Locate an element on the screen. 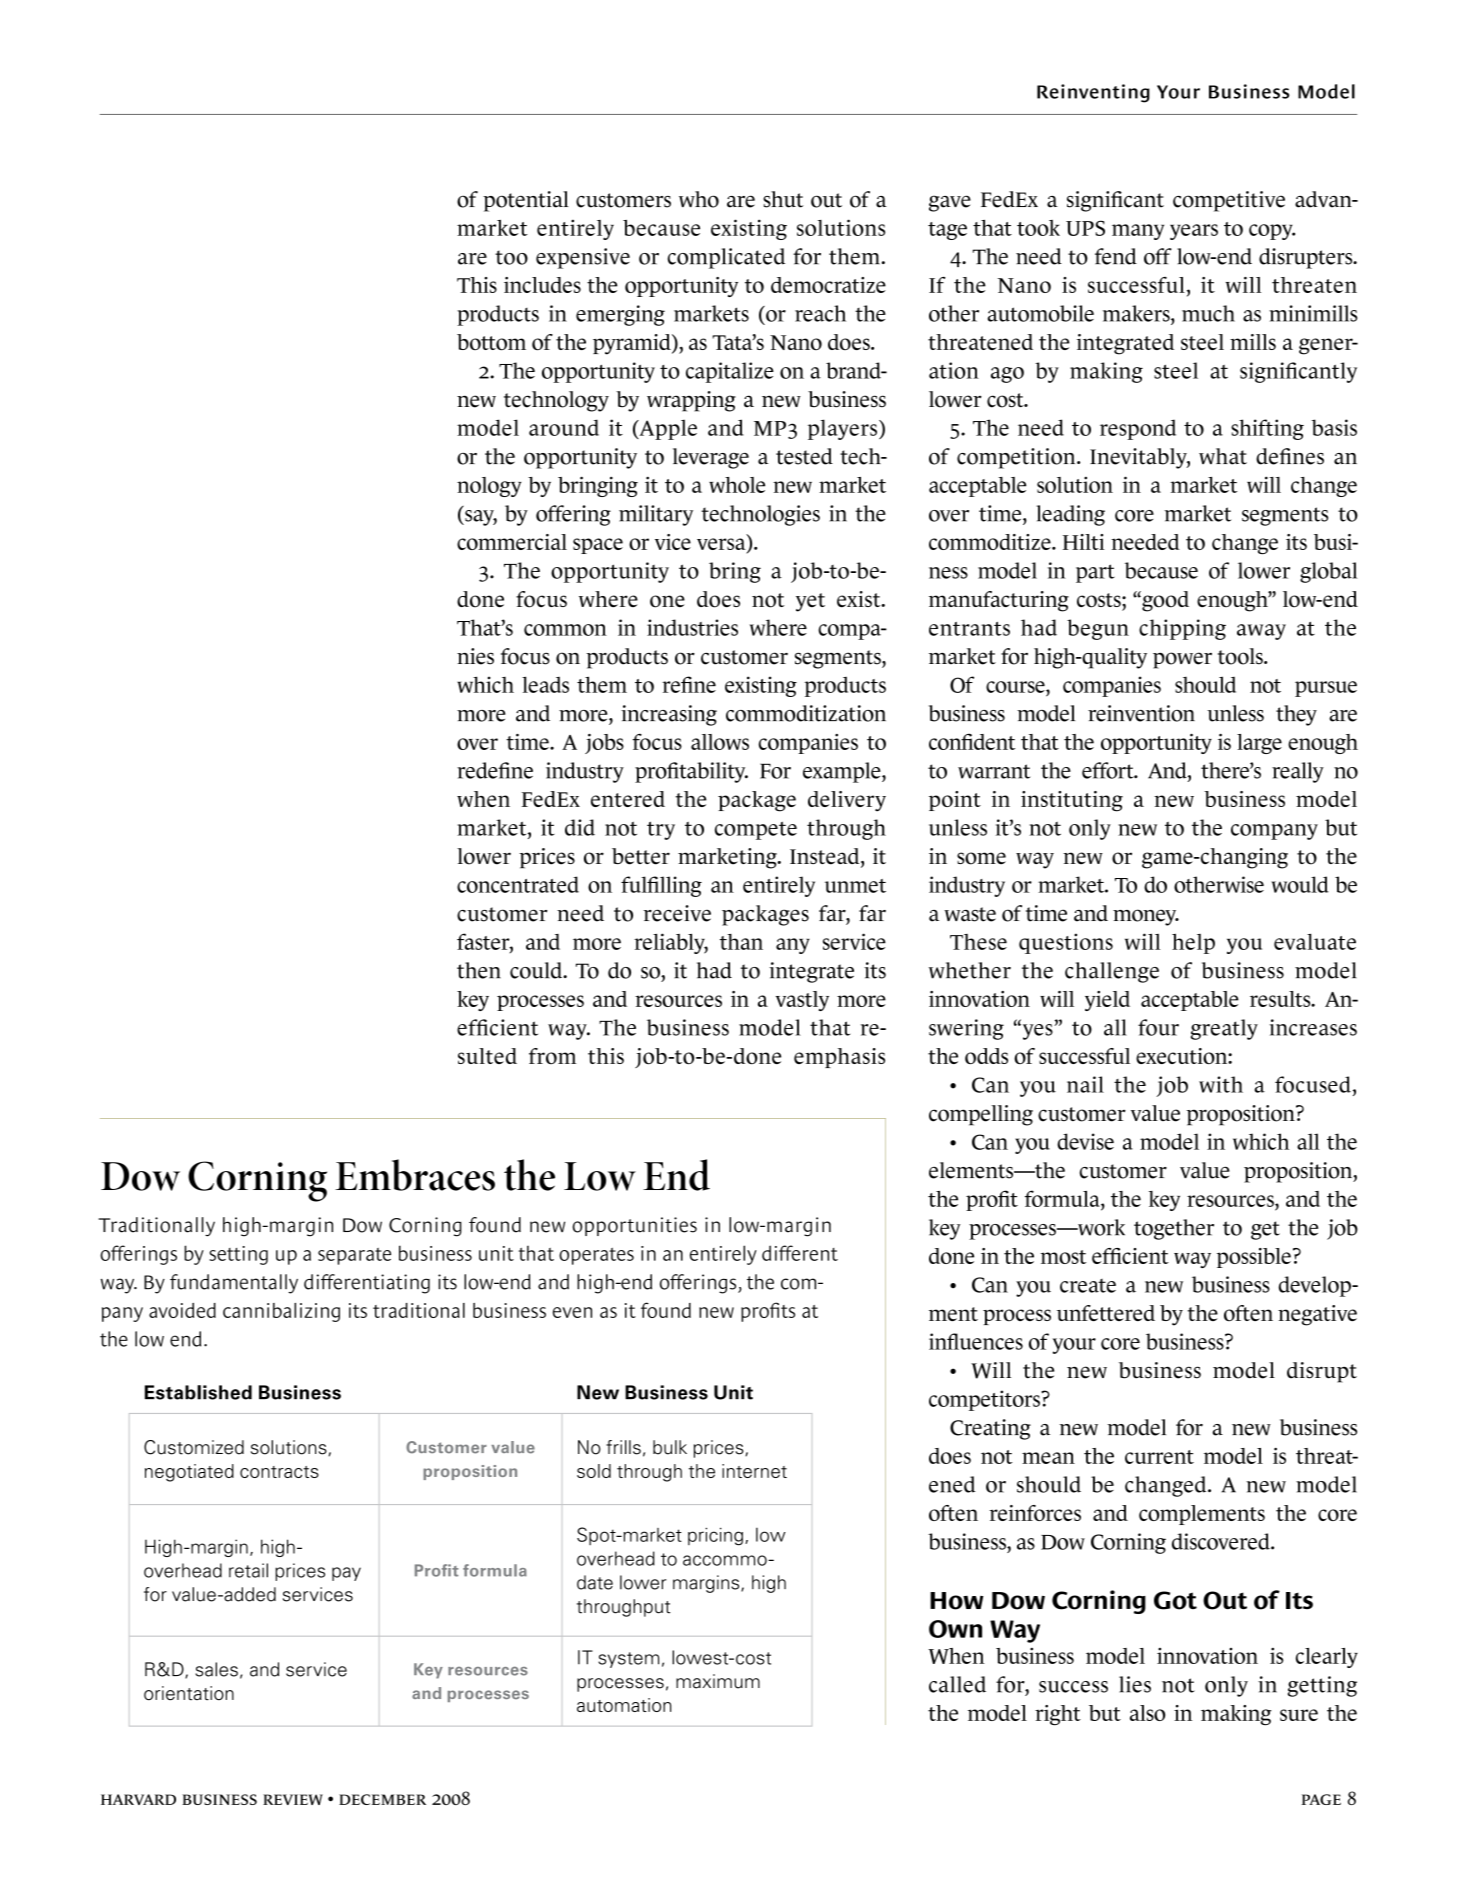 This screenshot has width=1457, height=1885. review is located at coordinates (293, 1799).
